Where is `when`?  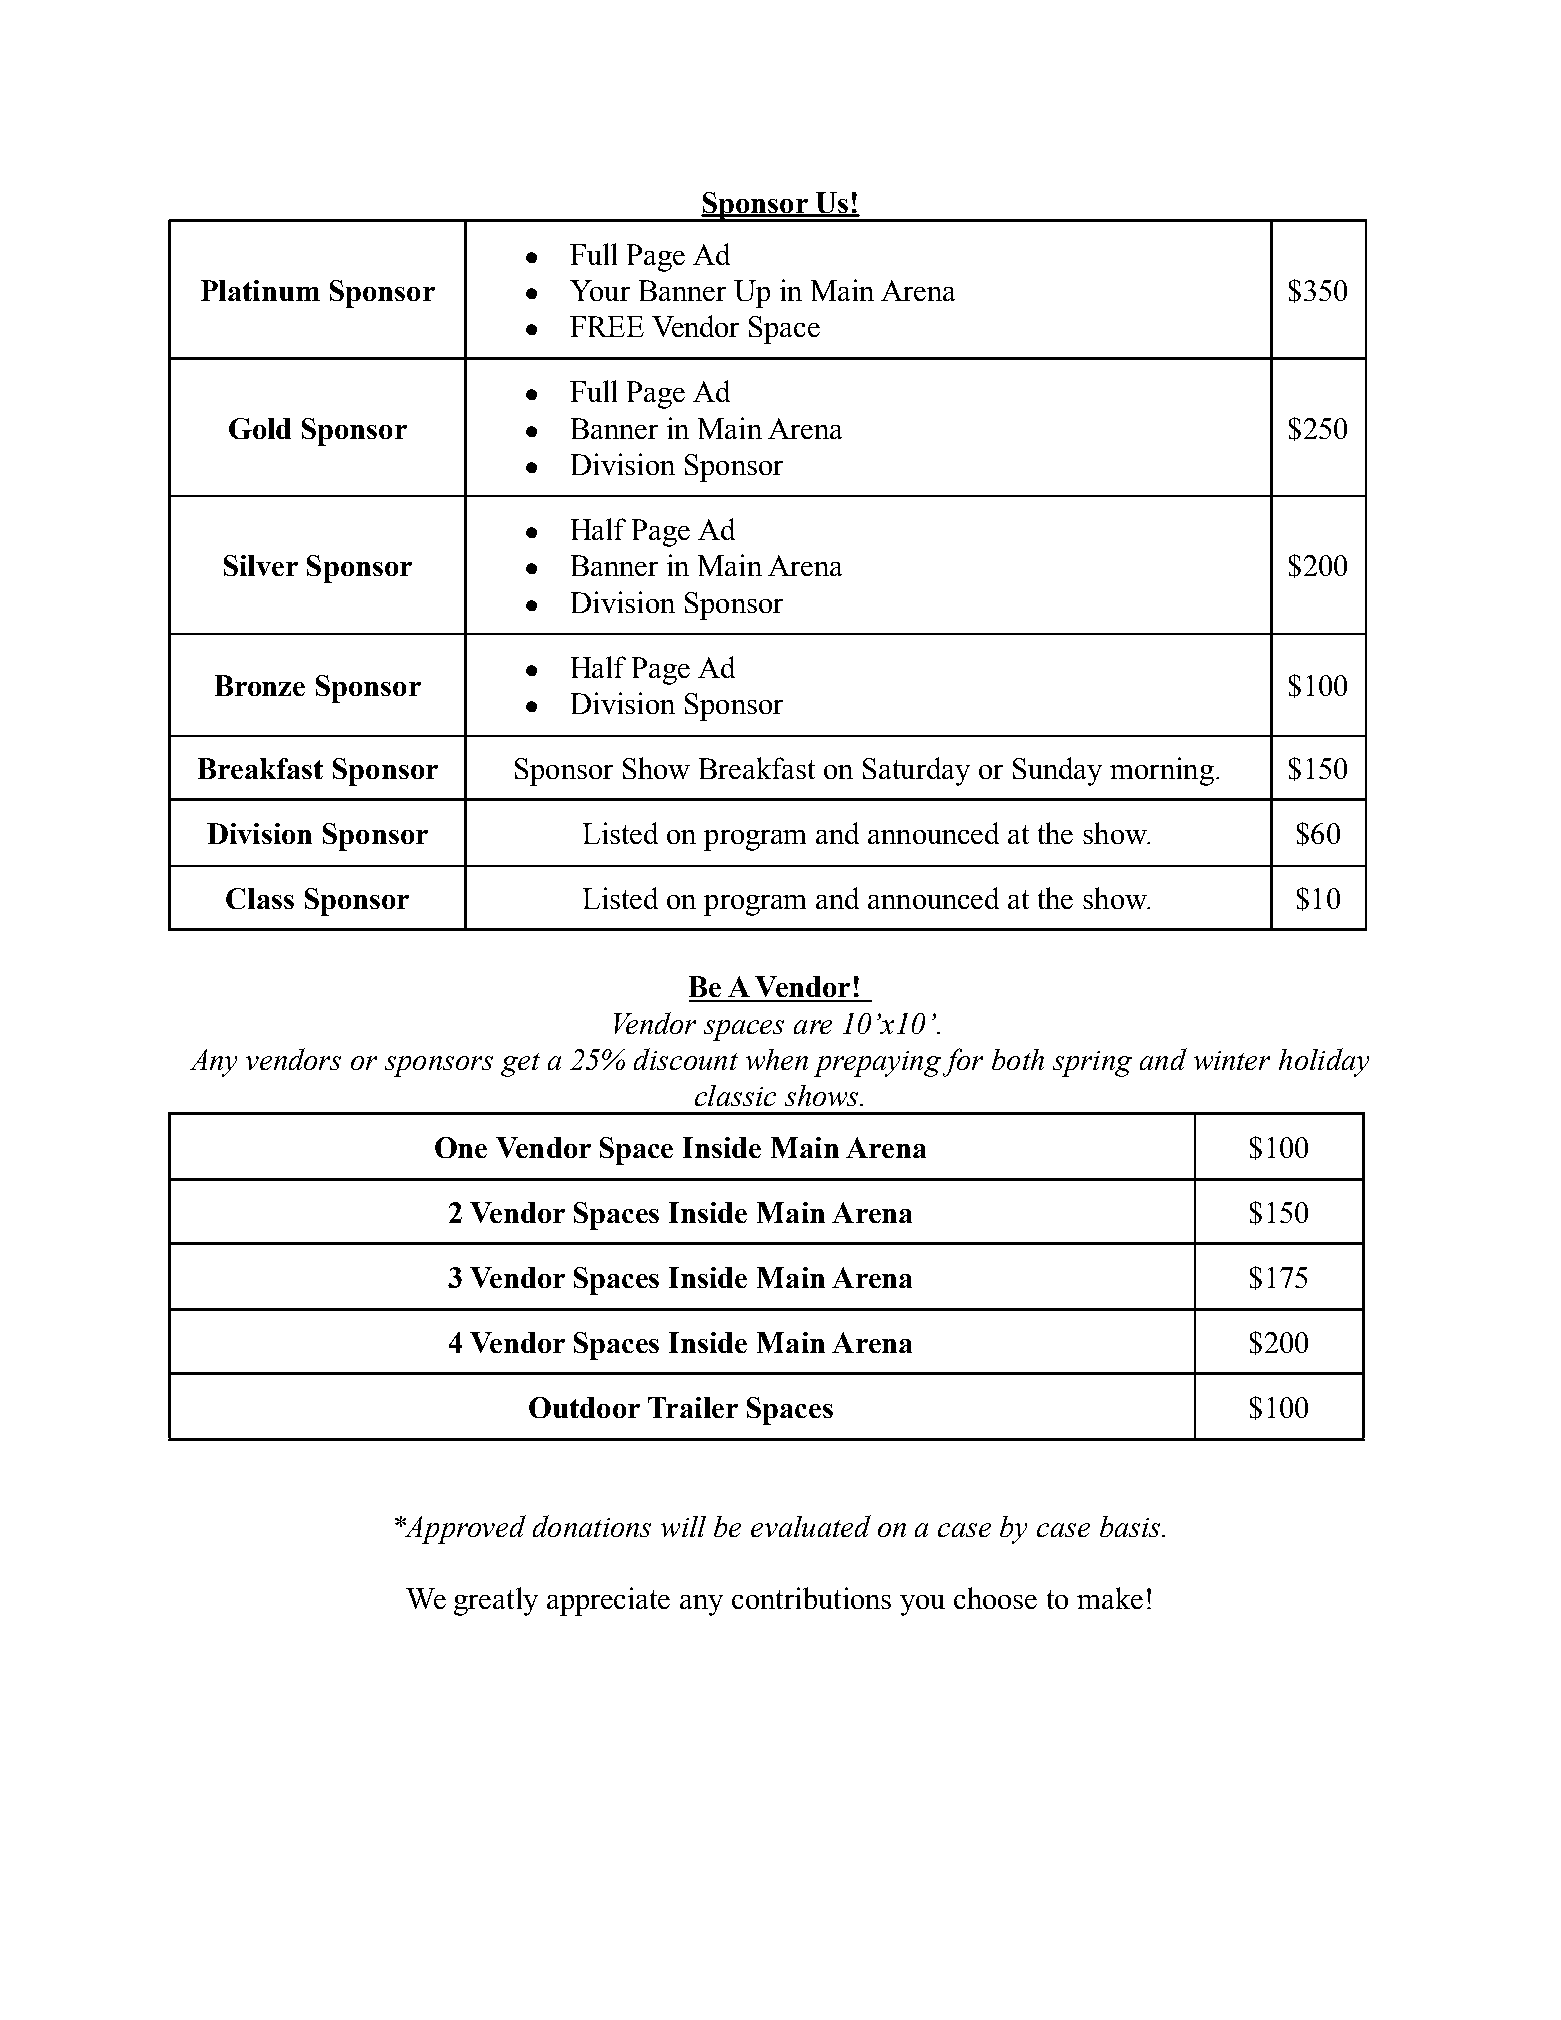
when is located at coordinates (777, 1059).
